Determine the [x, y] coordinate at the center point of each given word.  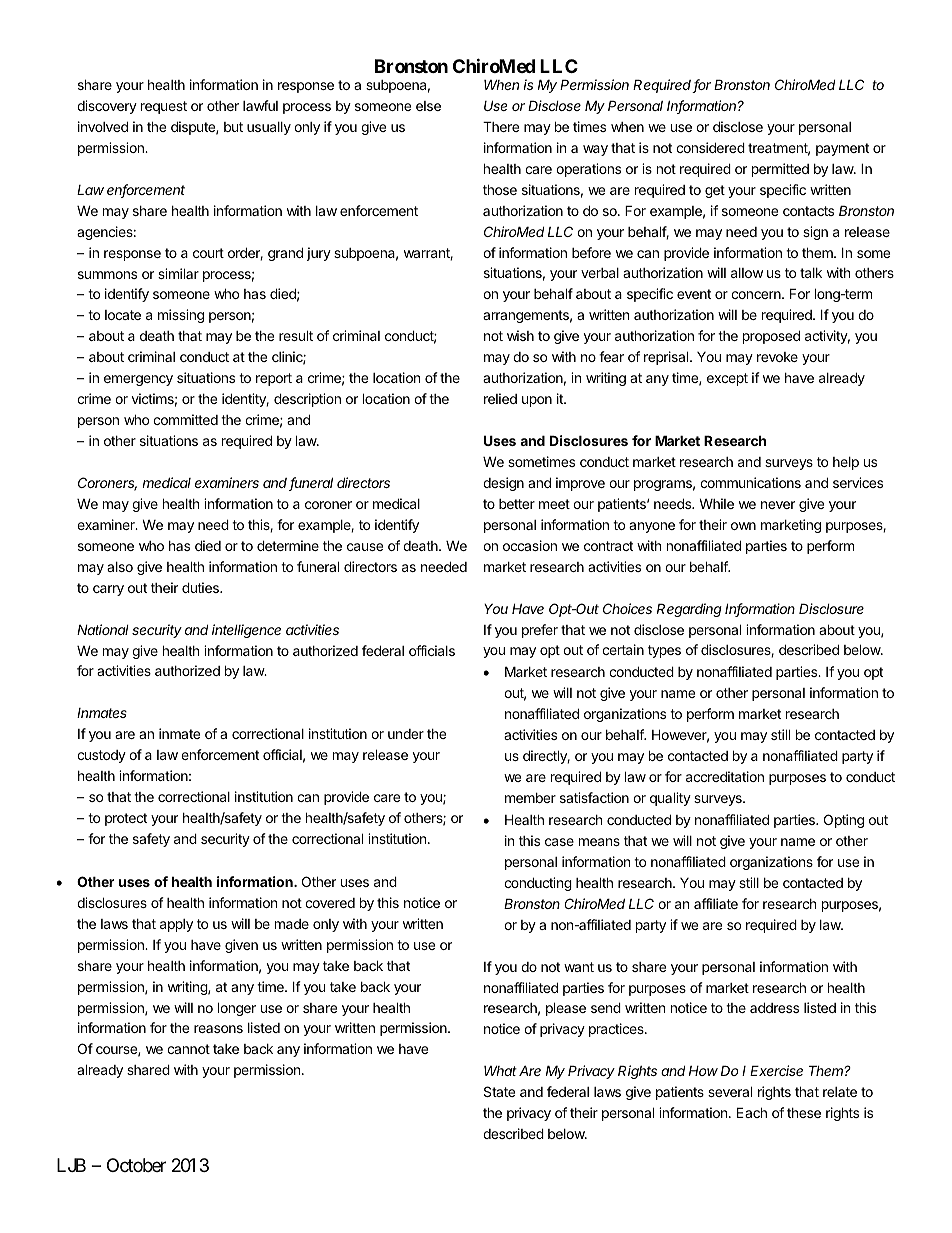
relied [500, 398]
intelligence [246, 631]
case [559, 842]
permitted [780, 170]
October [136, 1165]
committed [185, 419]
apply [176, 925]
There [501, 126]
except [727, 379]
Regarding [689, 610]
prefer [540, 631]
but [233, 127]
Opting [844, 821]
